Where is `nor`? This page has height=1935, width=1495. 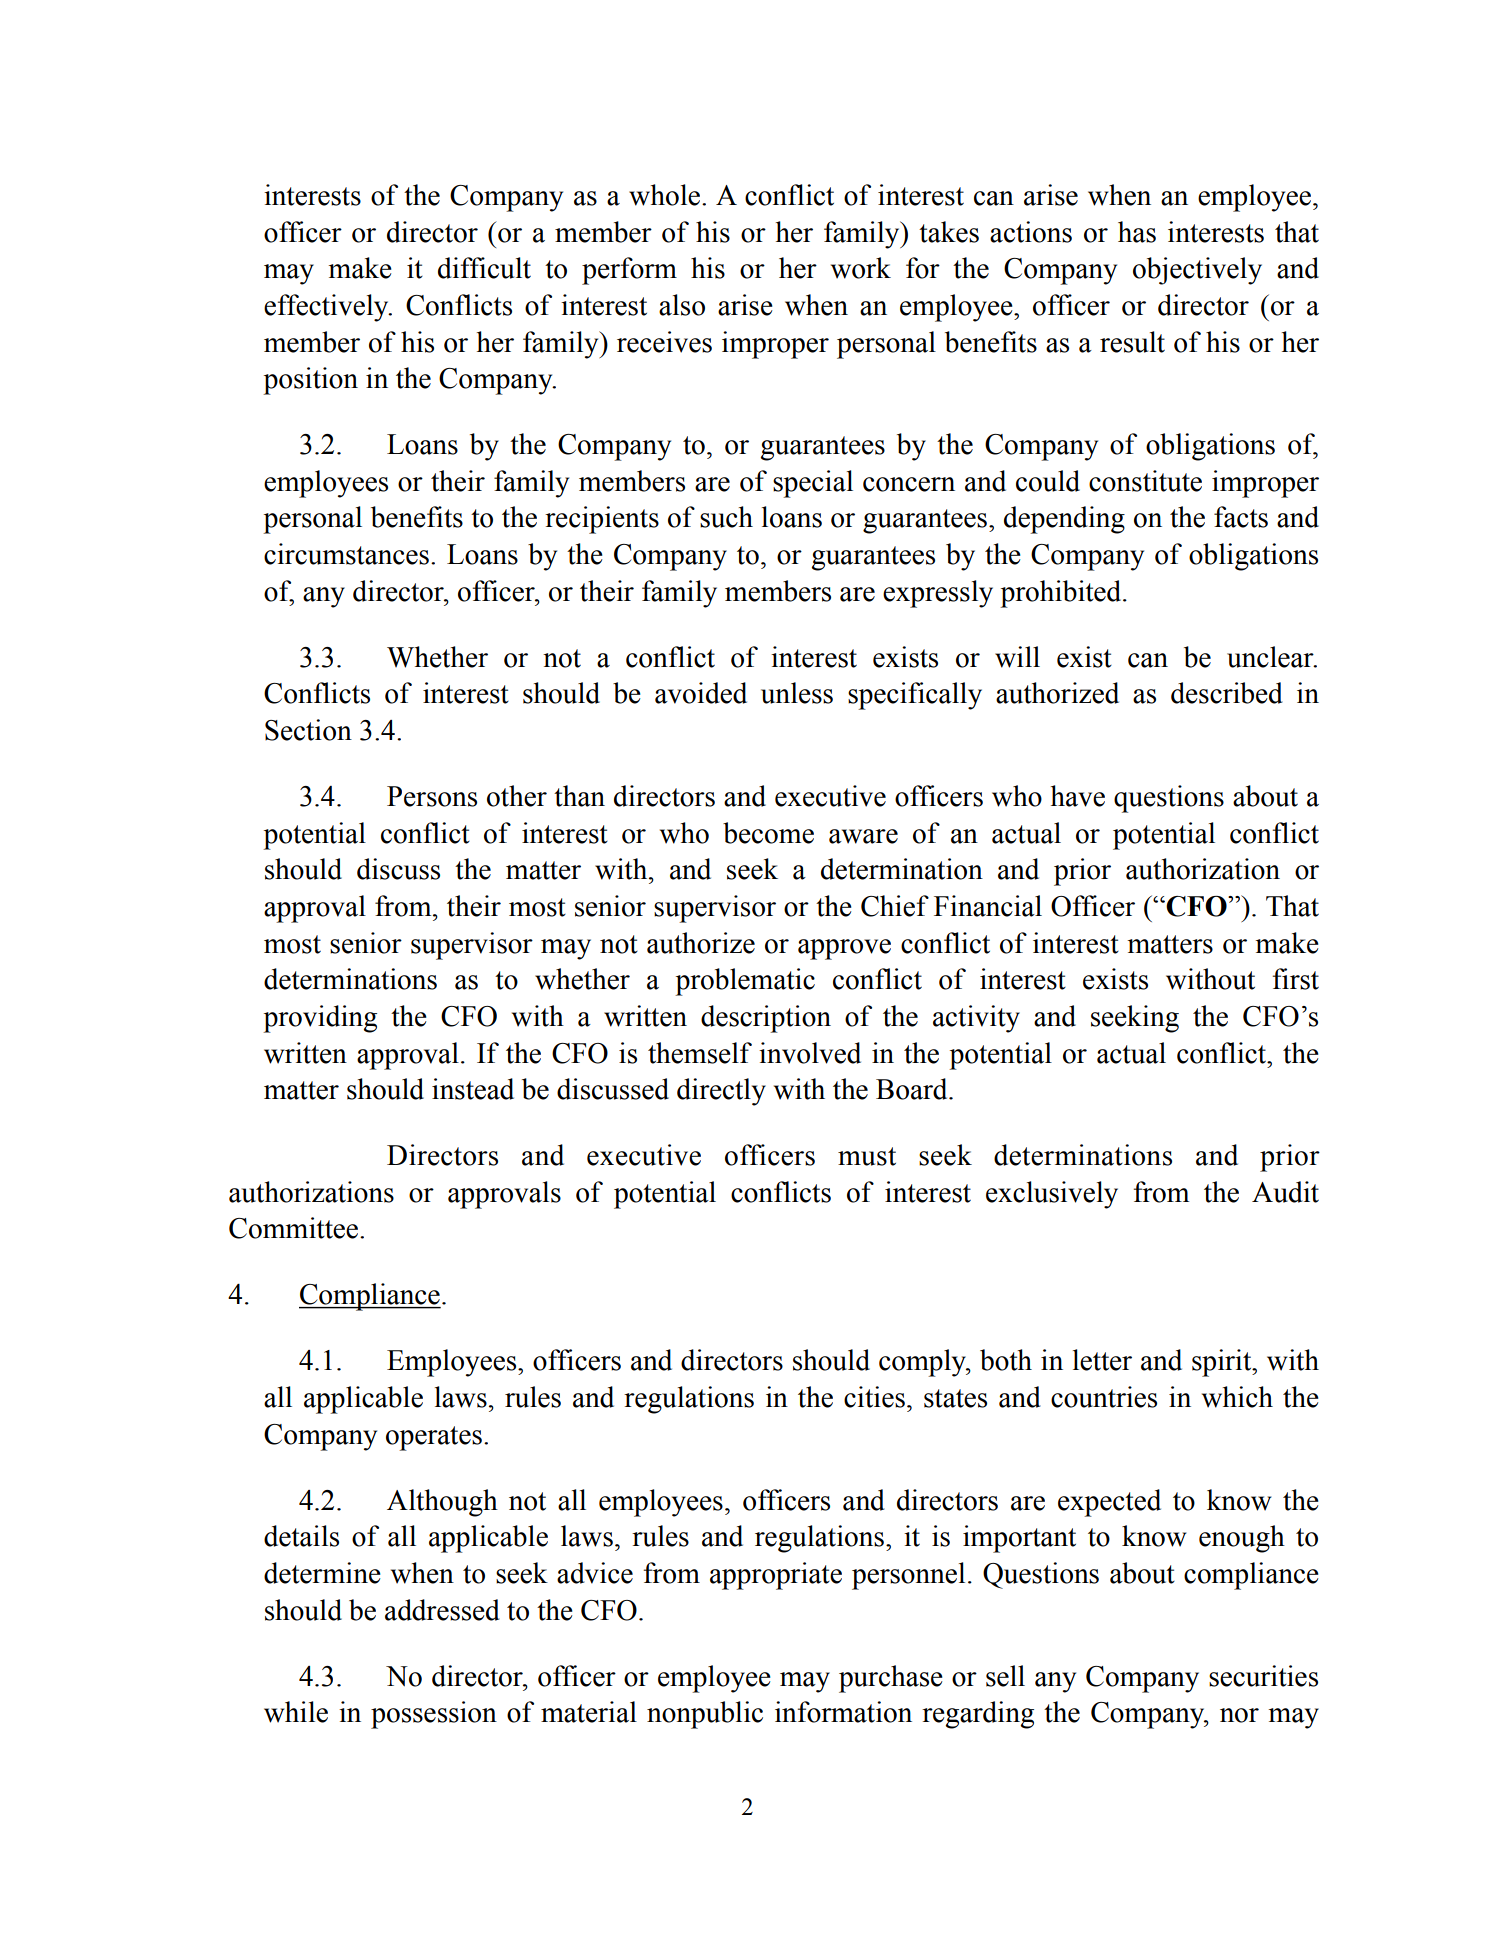
nor is located at coordinates (1239, 1715).
